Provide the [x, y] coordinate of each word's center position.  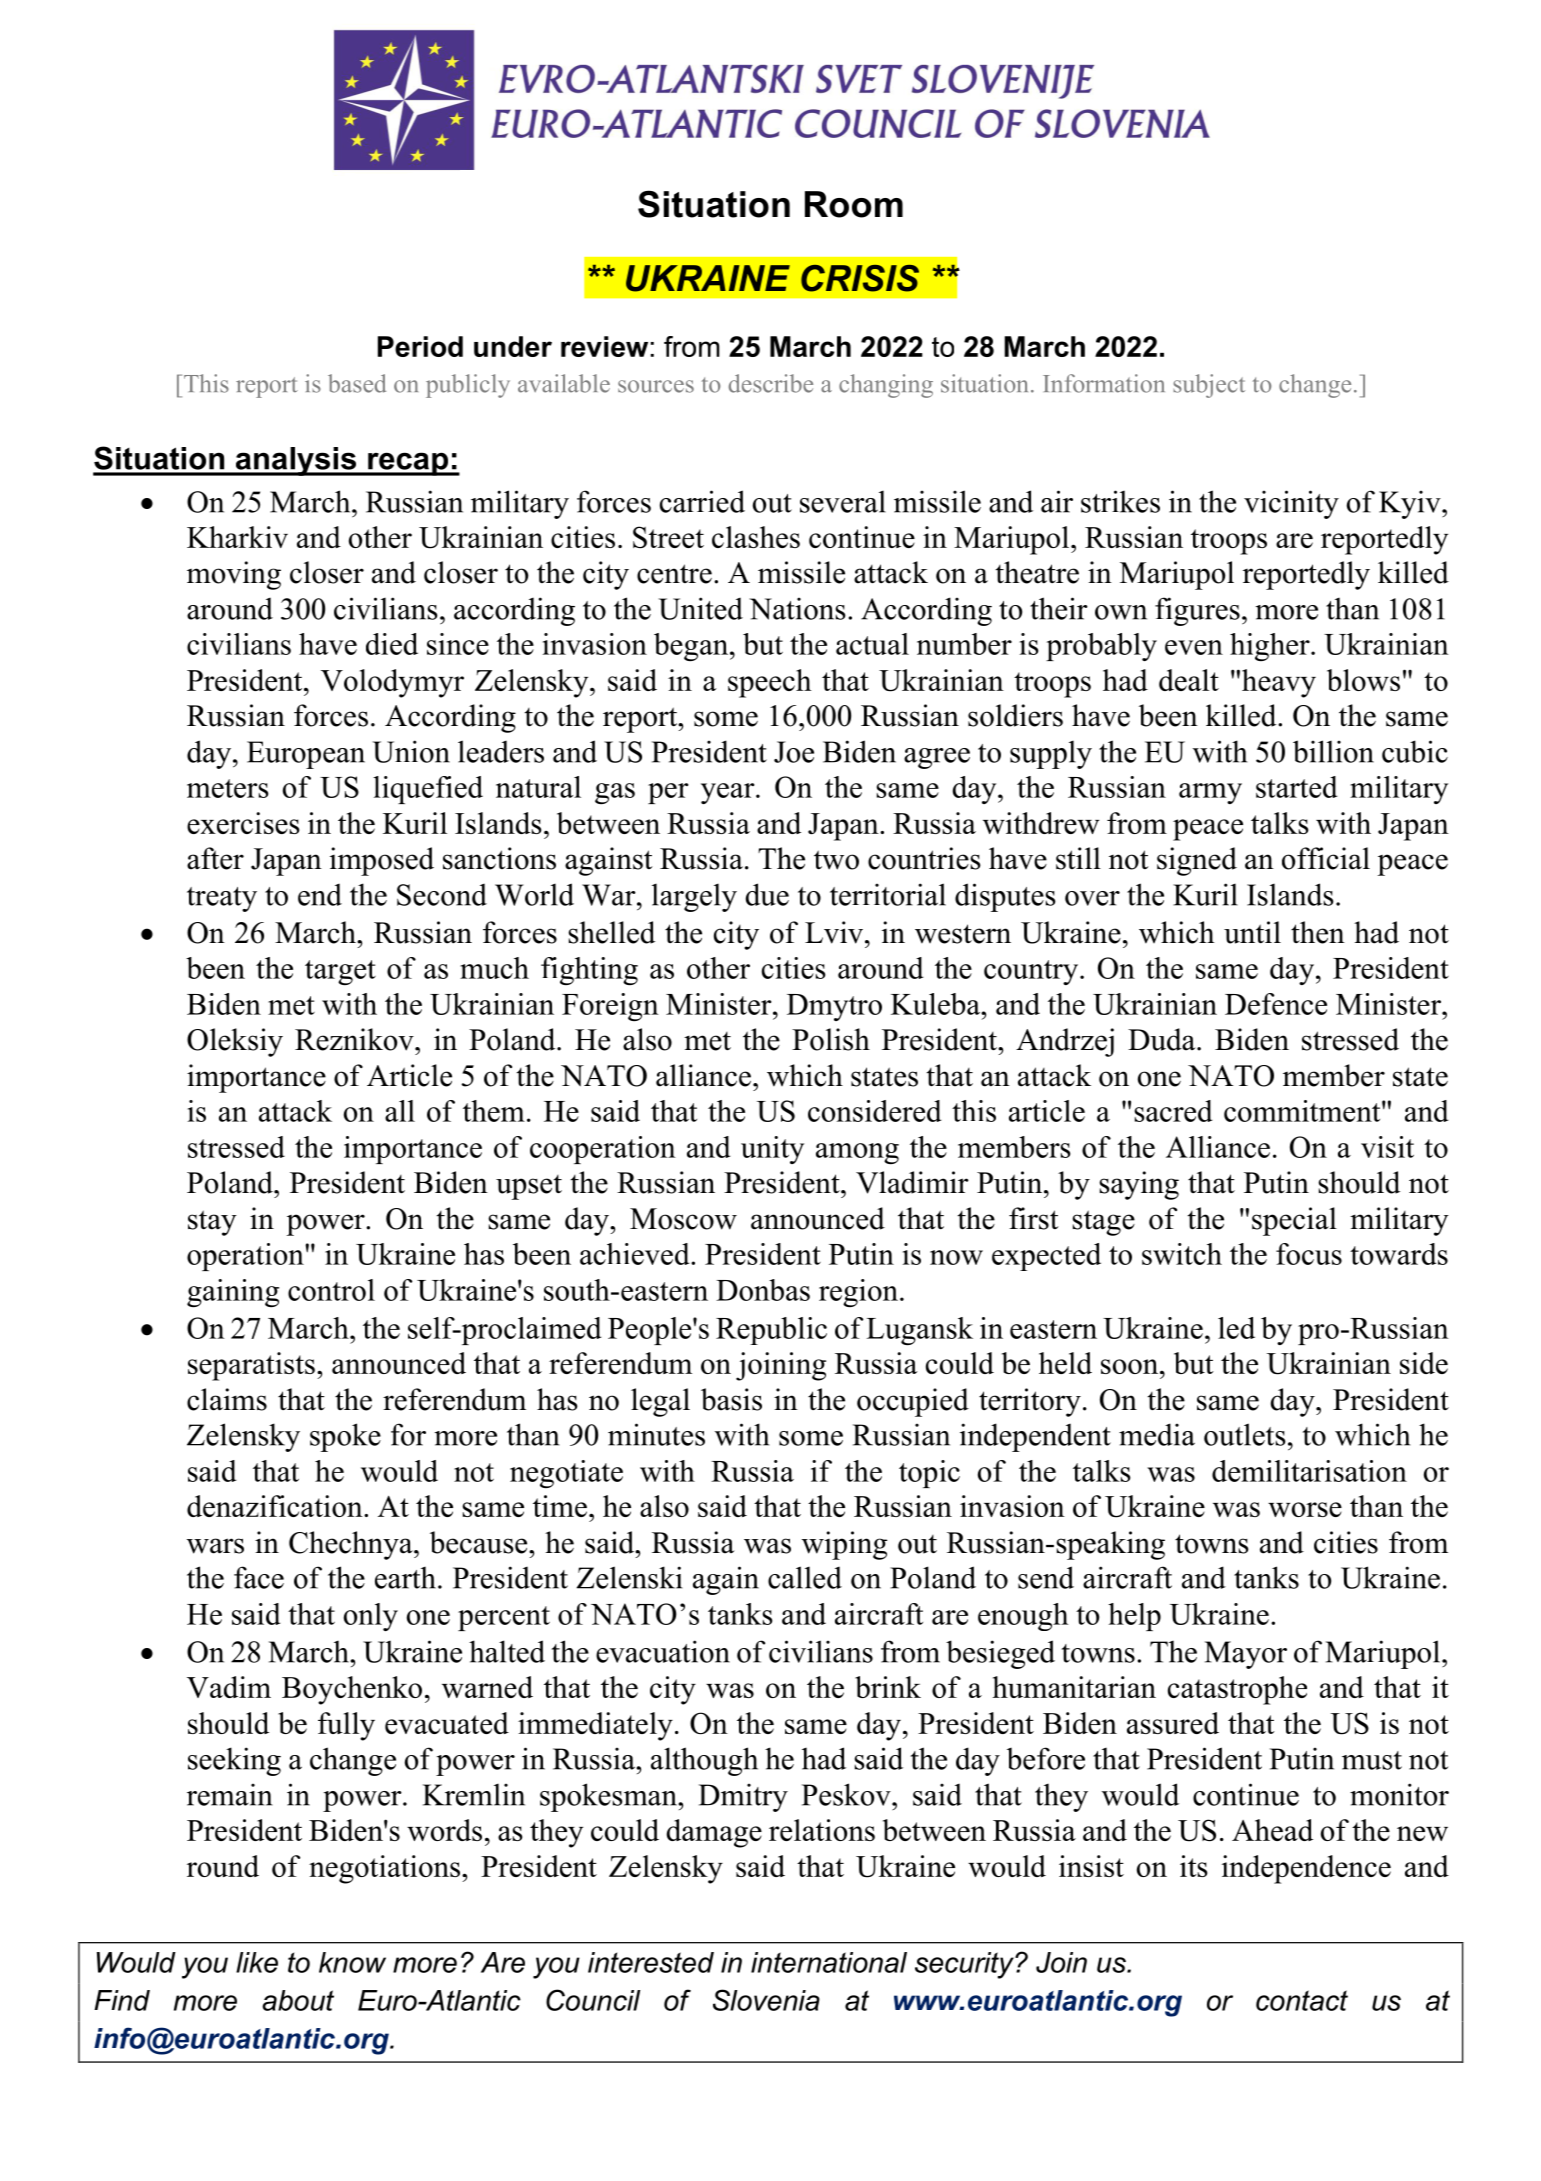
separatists [251, 1366]
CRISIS [860, 278]
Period [420, 346]
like [257, 1962]
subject [1209, 386]
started [1297, 787]
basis [731, 1399]
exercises [243, 823]
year [729, 793]
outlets [1245, 1434]
